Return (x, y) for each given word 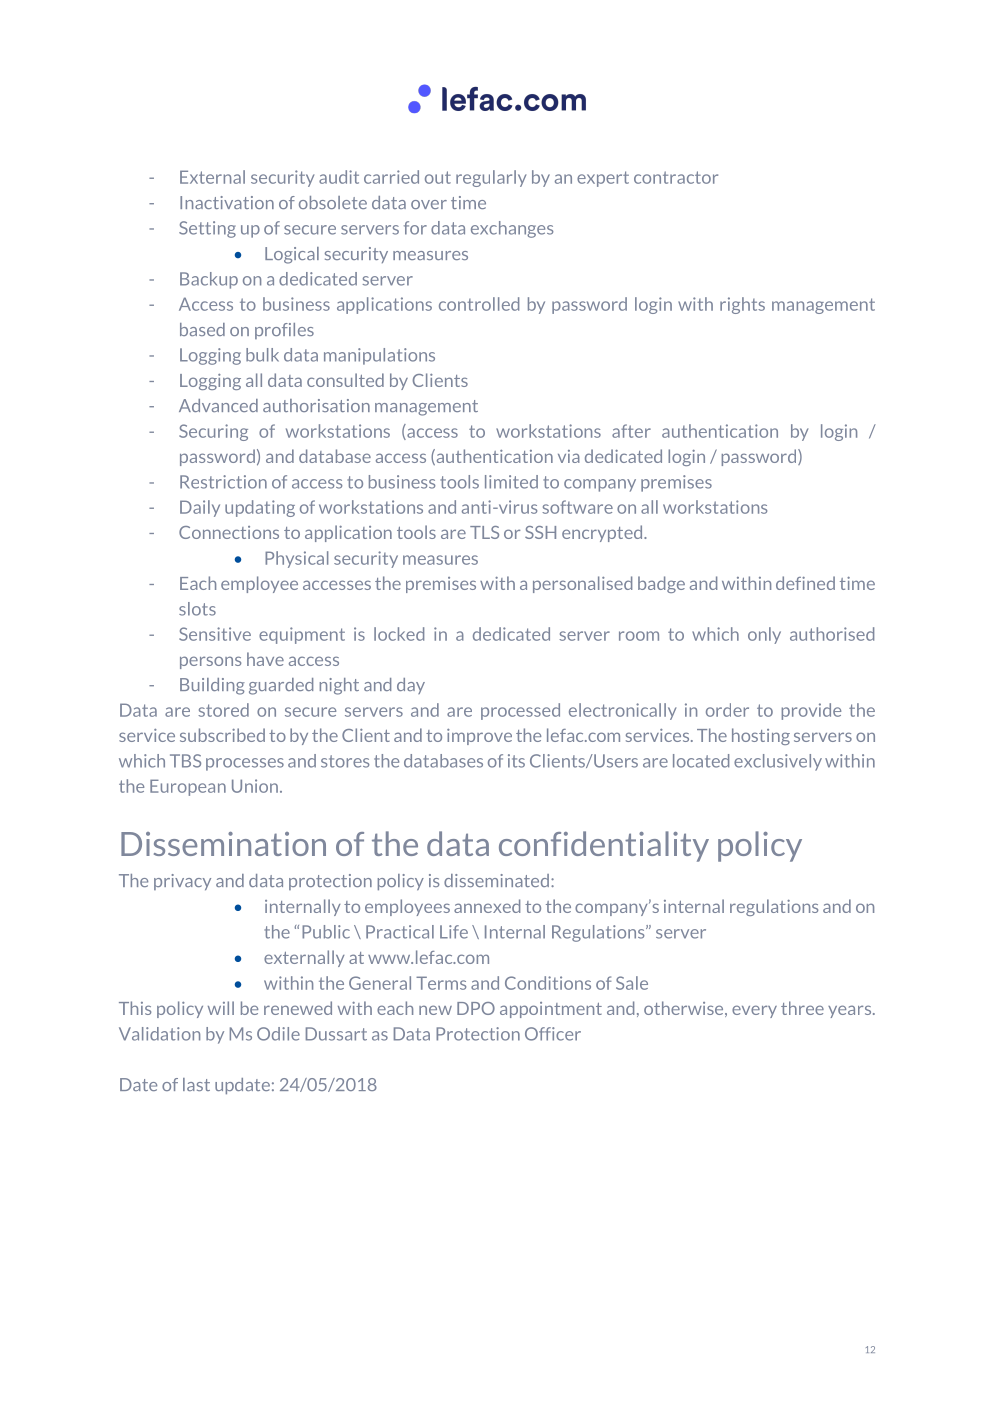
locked (399, 634)
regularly (491, 178)
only (764, 635)
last (196, 1084)
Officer (553, 1034)
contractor (676, 177)
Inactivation (227, 202)
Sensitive (215, 634)
